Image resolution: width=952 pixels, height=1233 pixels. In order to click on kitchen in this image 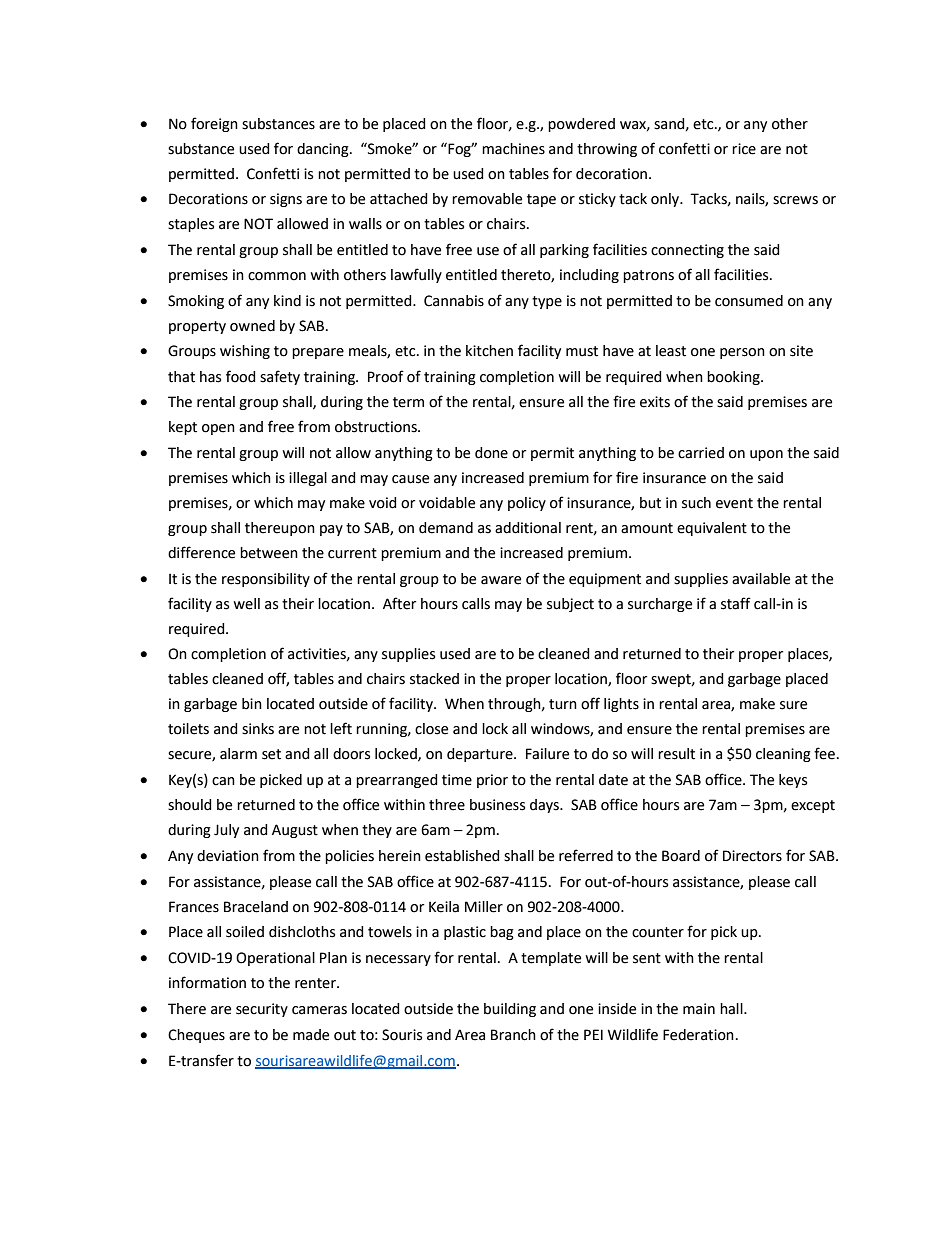, I will do `click(489, 351)`.
